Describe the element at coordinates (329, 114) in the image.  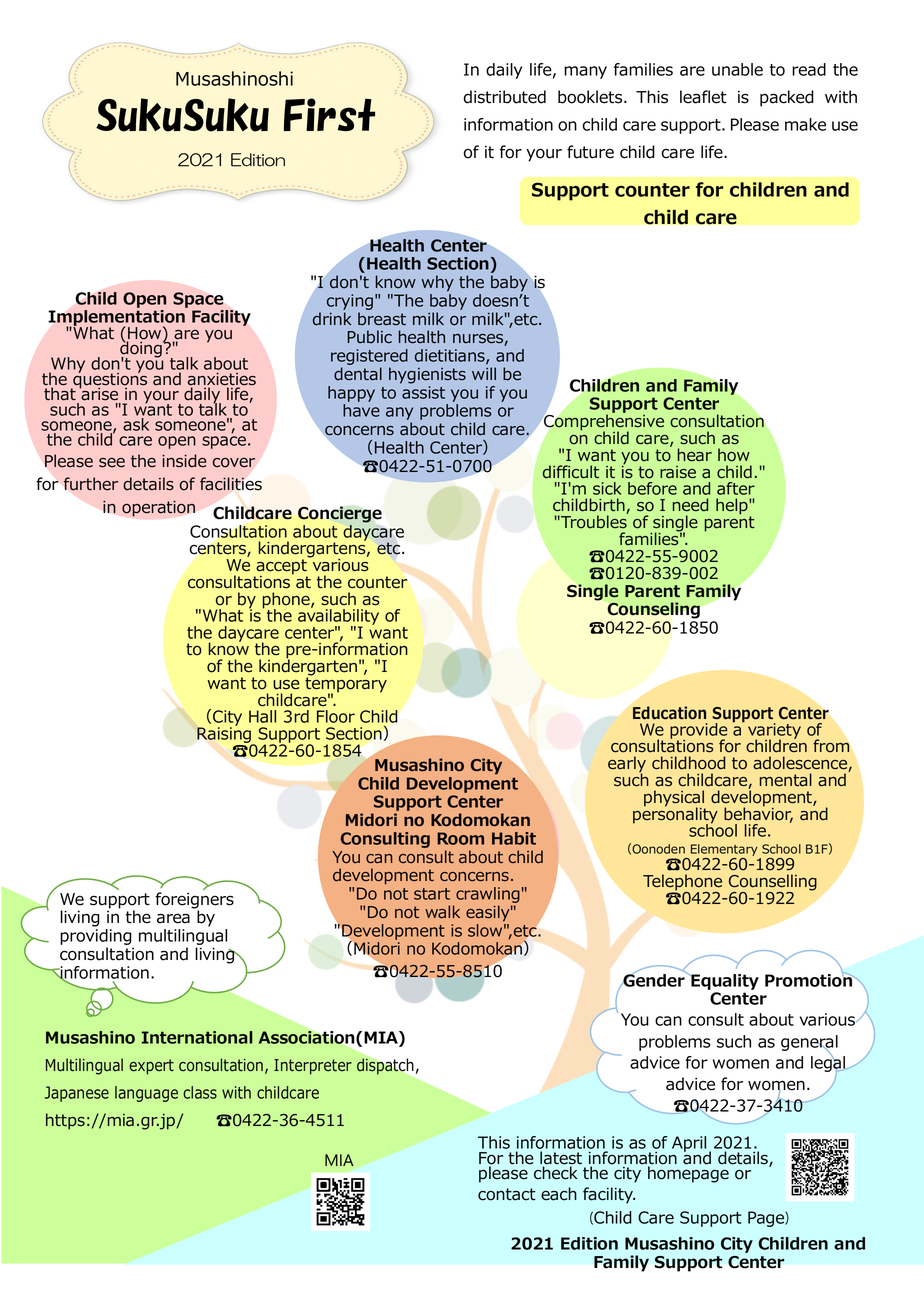
I see `First` at that location.
